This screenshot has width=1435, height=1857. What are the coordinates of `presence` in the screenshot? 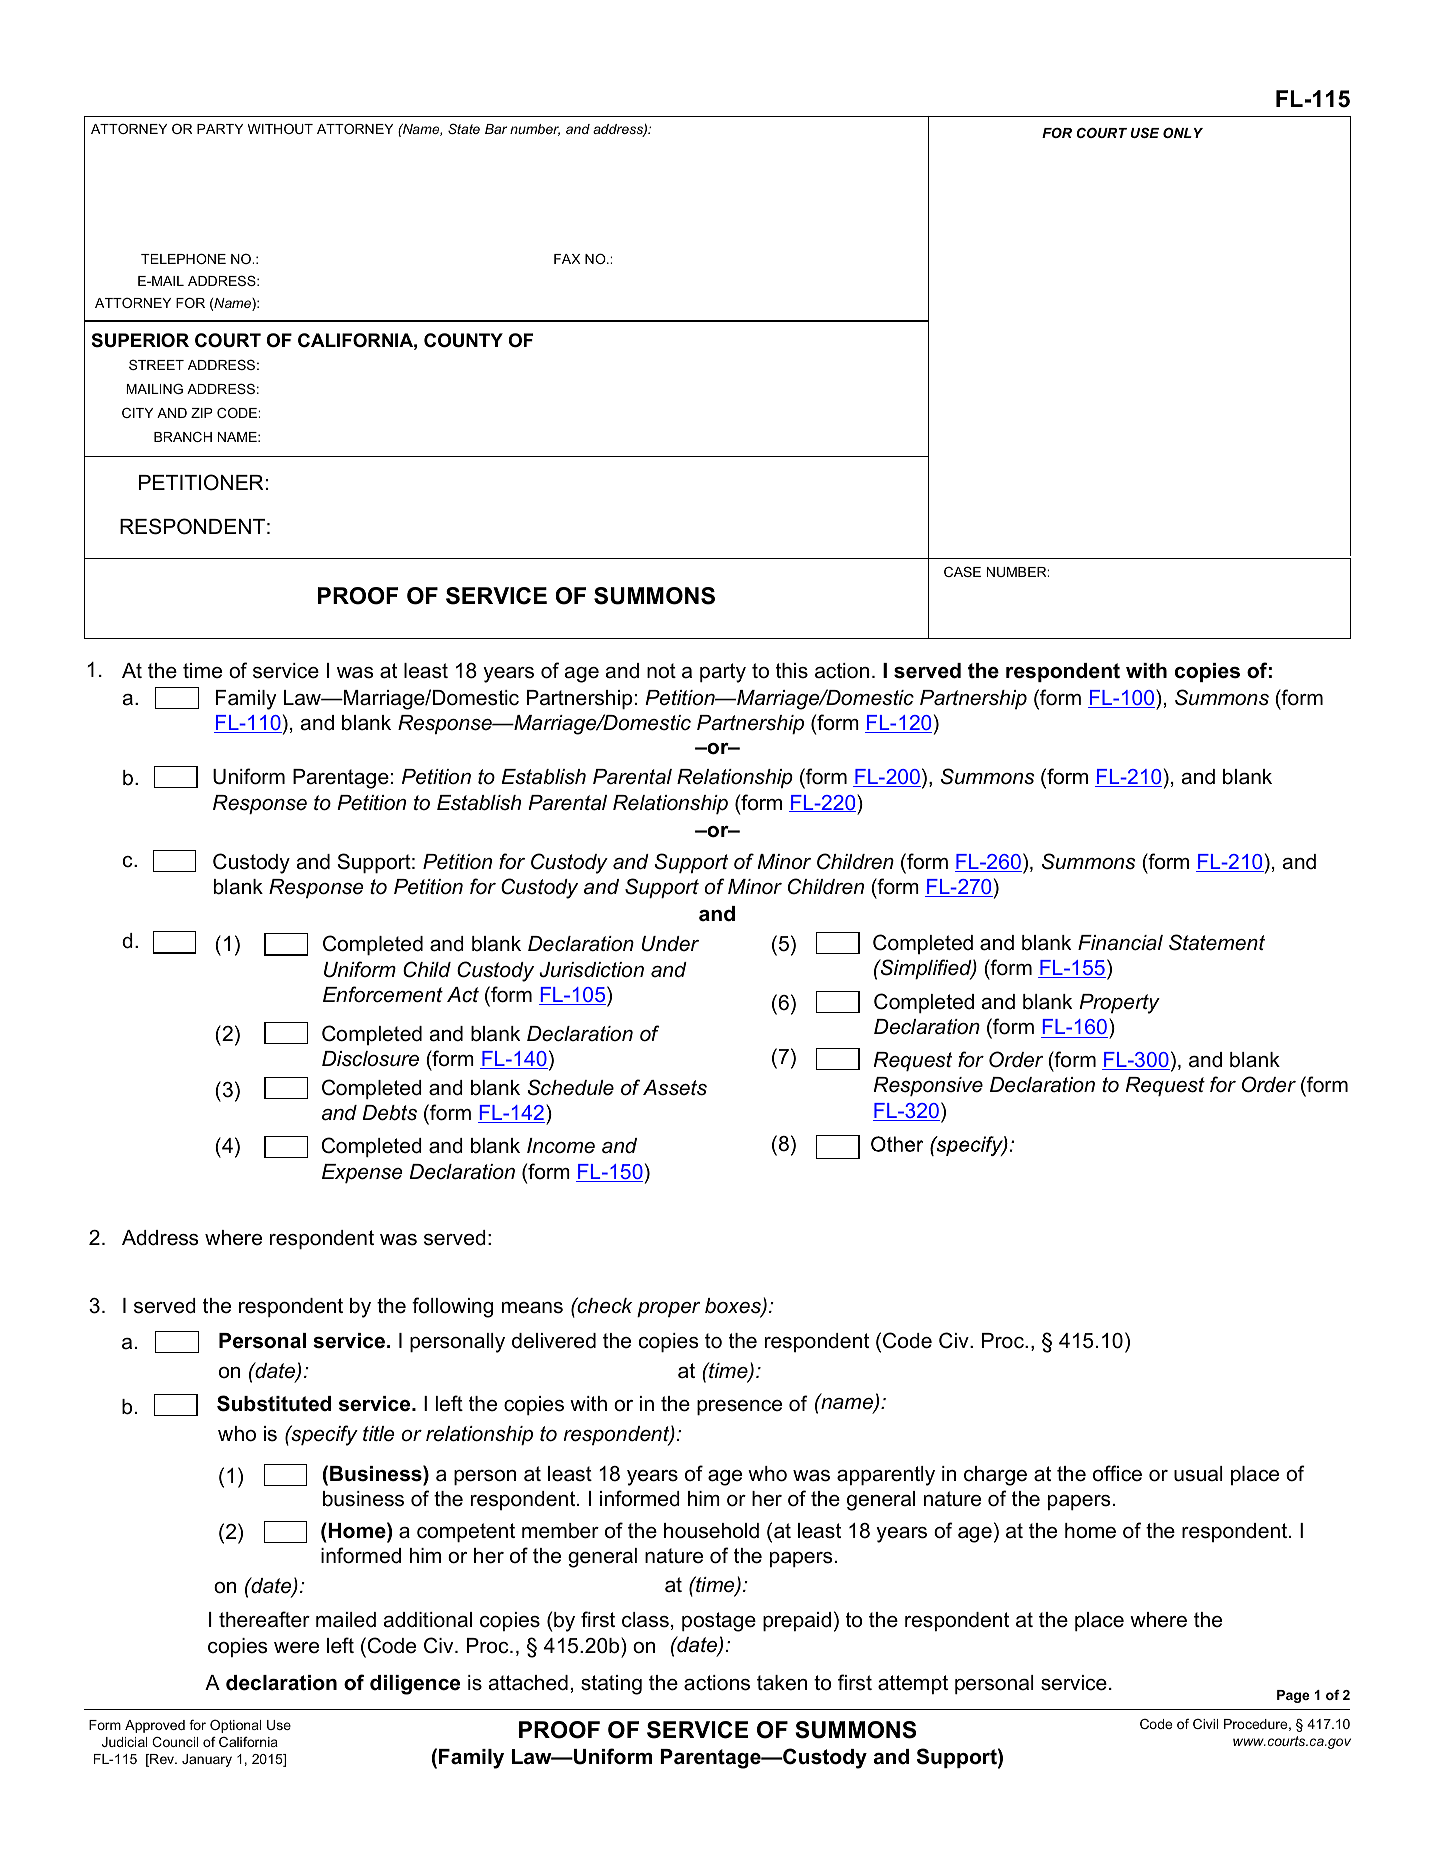 It's located at (739, 1407).
